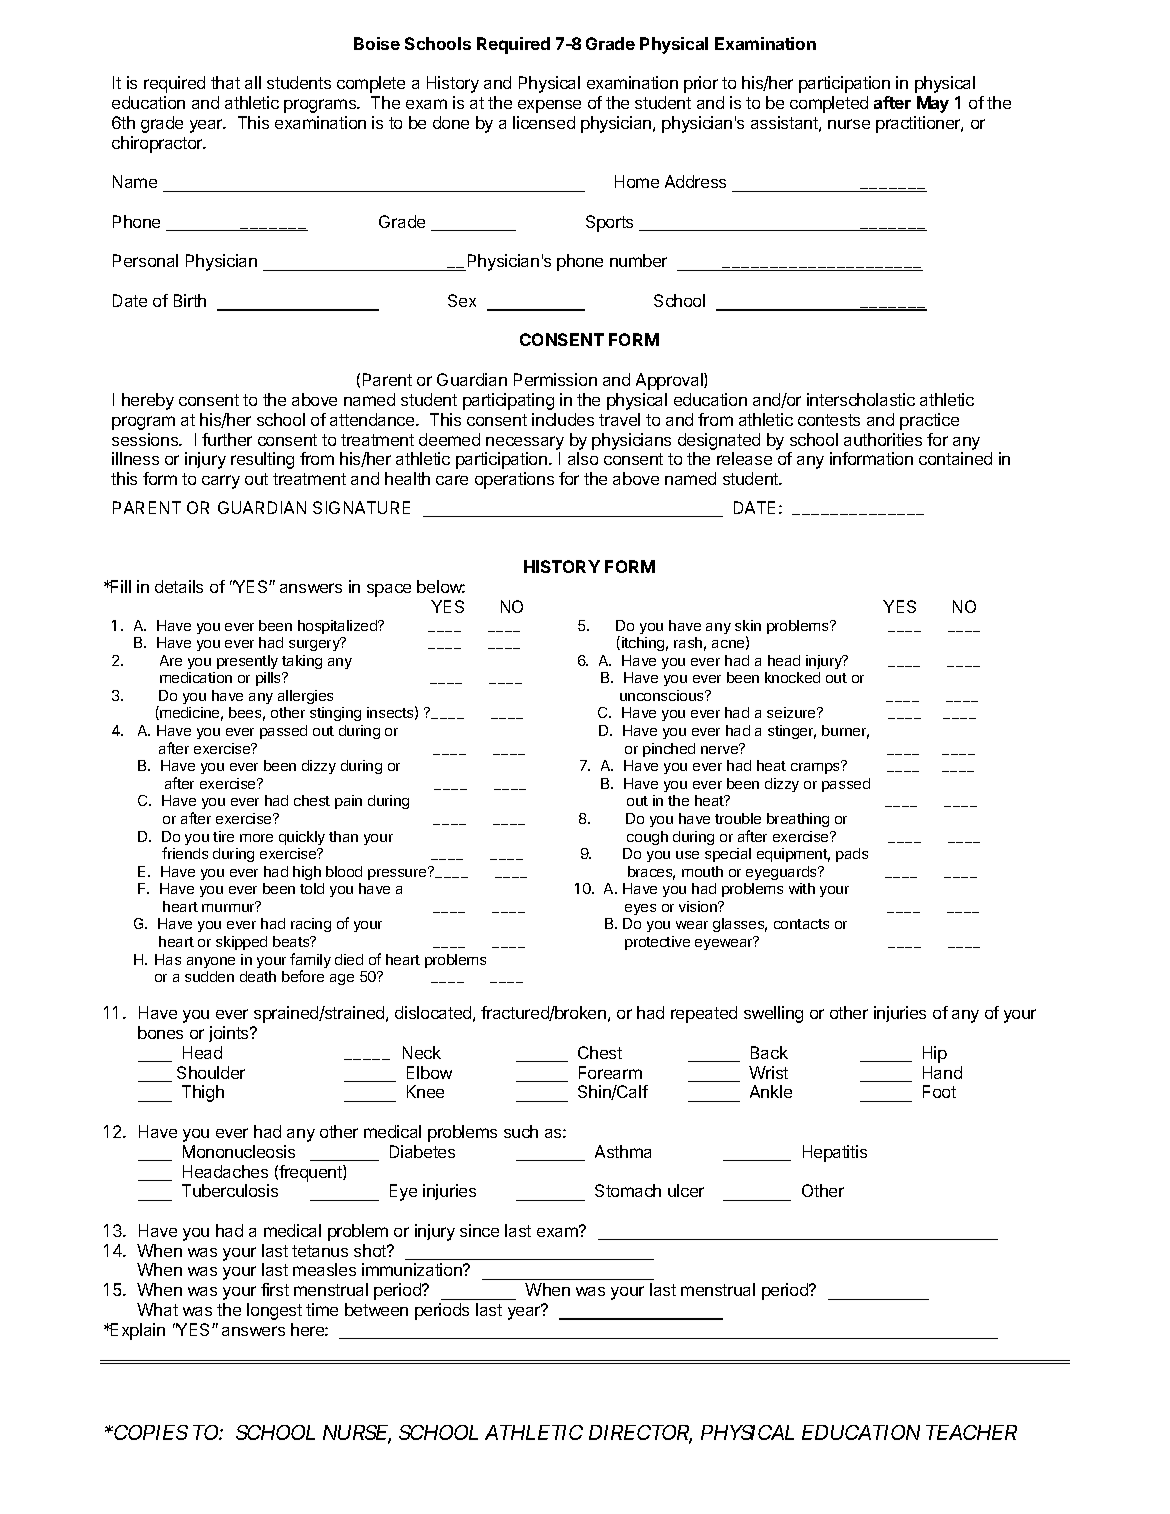 The height and width of the page is (1514, 1170). I want to click on that, so click(225, 82).
